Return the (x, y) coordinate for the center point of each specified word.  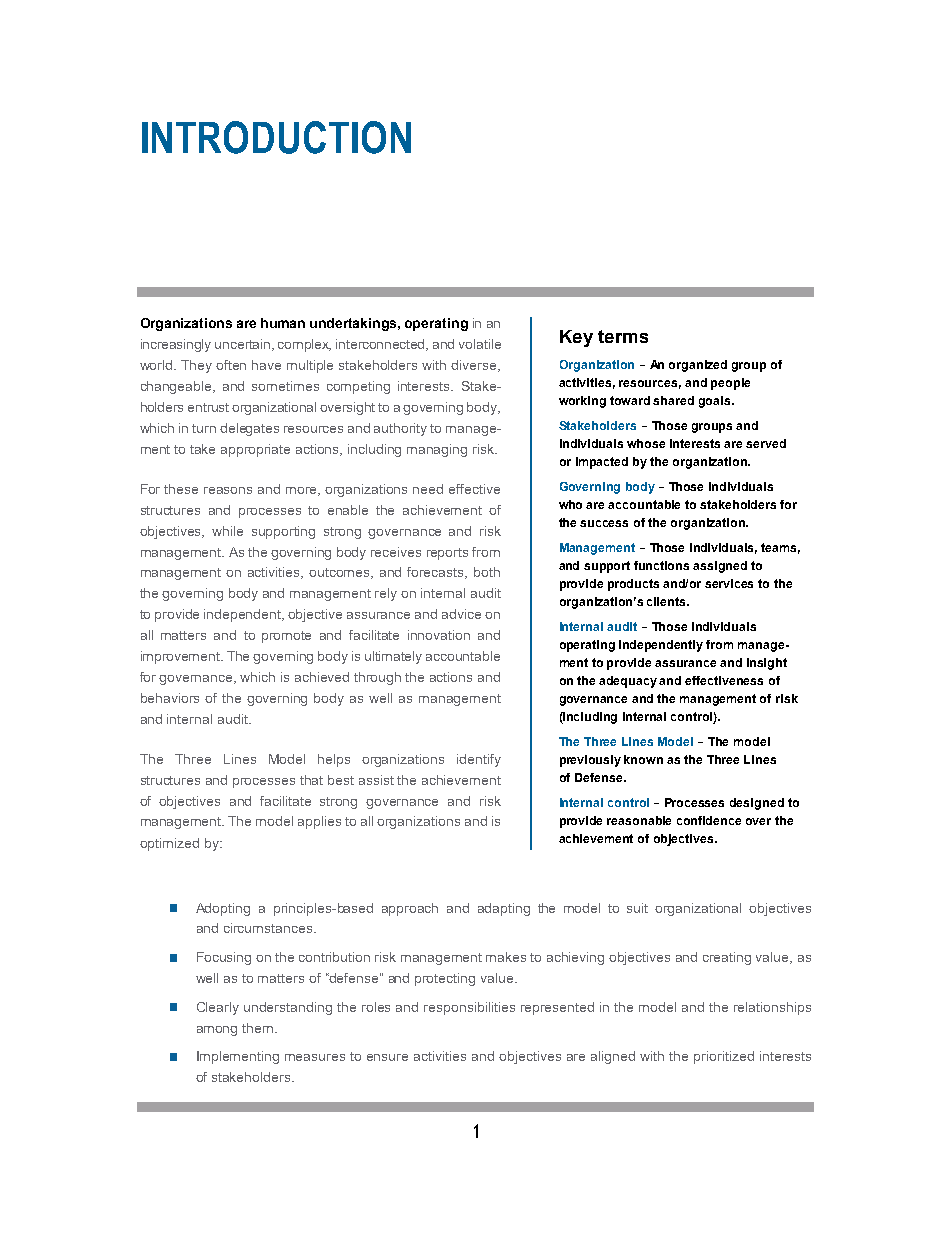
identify (479, 760)
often (231, 365)
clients (667, 601)
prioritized (724, 1057)
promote (286, 637)
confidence (709, 820)
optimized (169, 844)
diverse (475, 366)
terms (623, 336)
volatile (480, 344)
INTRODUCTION (276, 137)
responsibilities (469, 1008)
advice (461, 614)
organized (698, 366)
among (217, 1031)
